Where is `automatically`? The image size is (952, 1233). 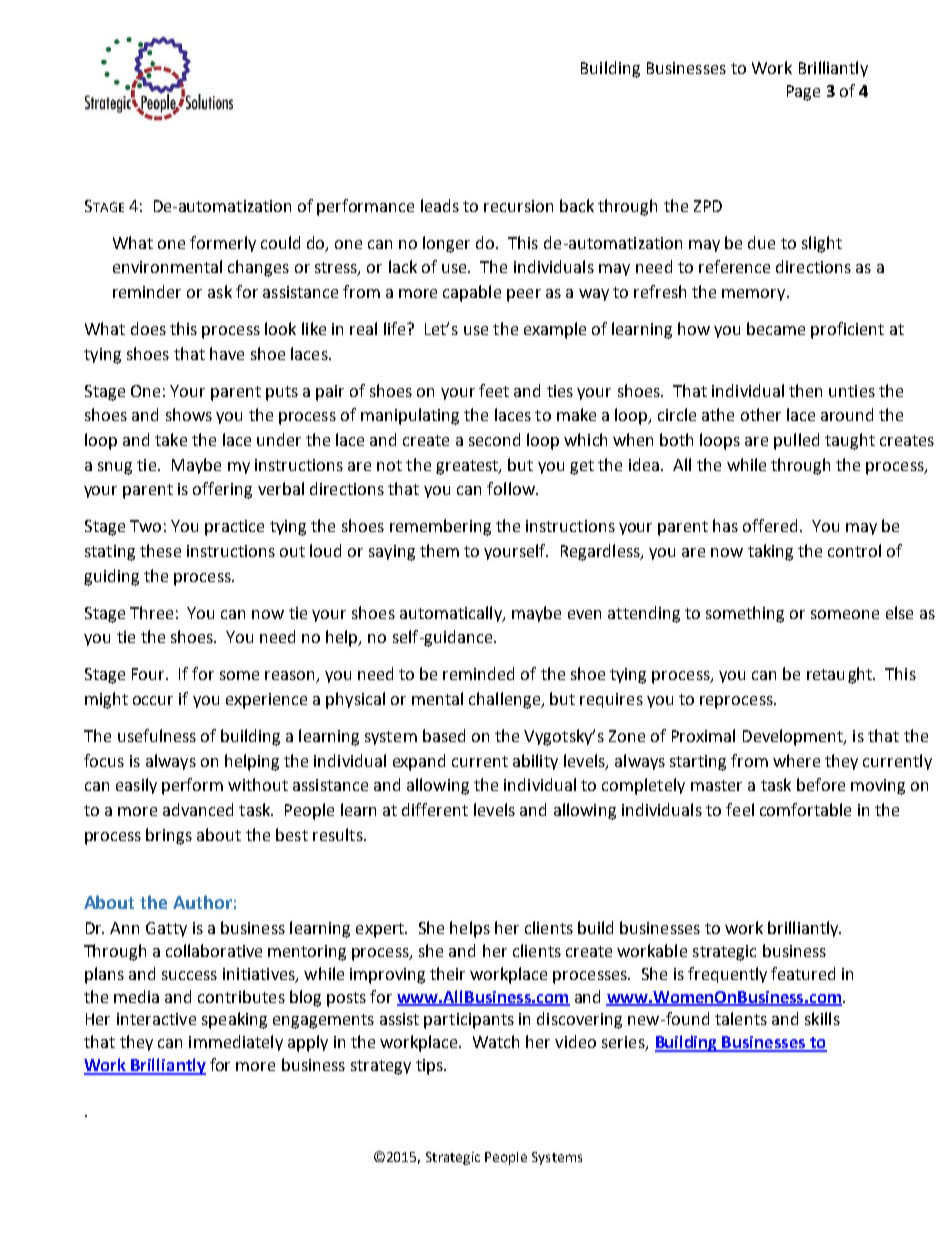 automatically is located at coordinates (452, 614).
